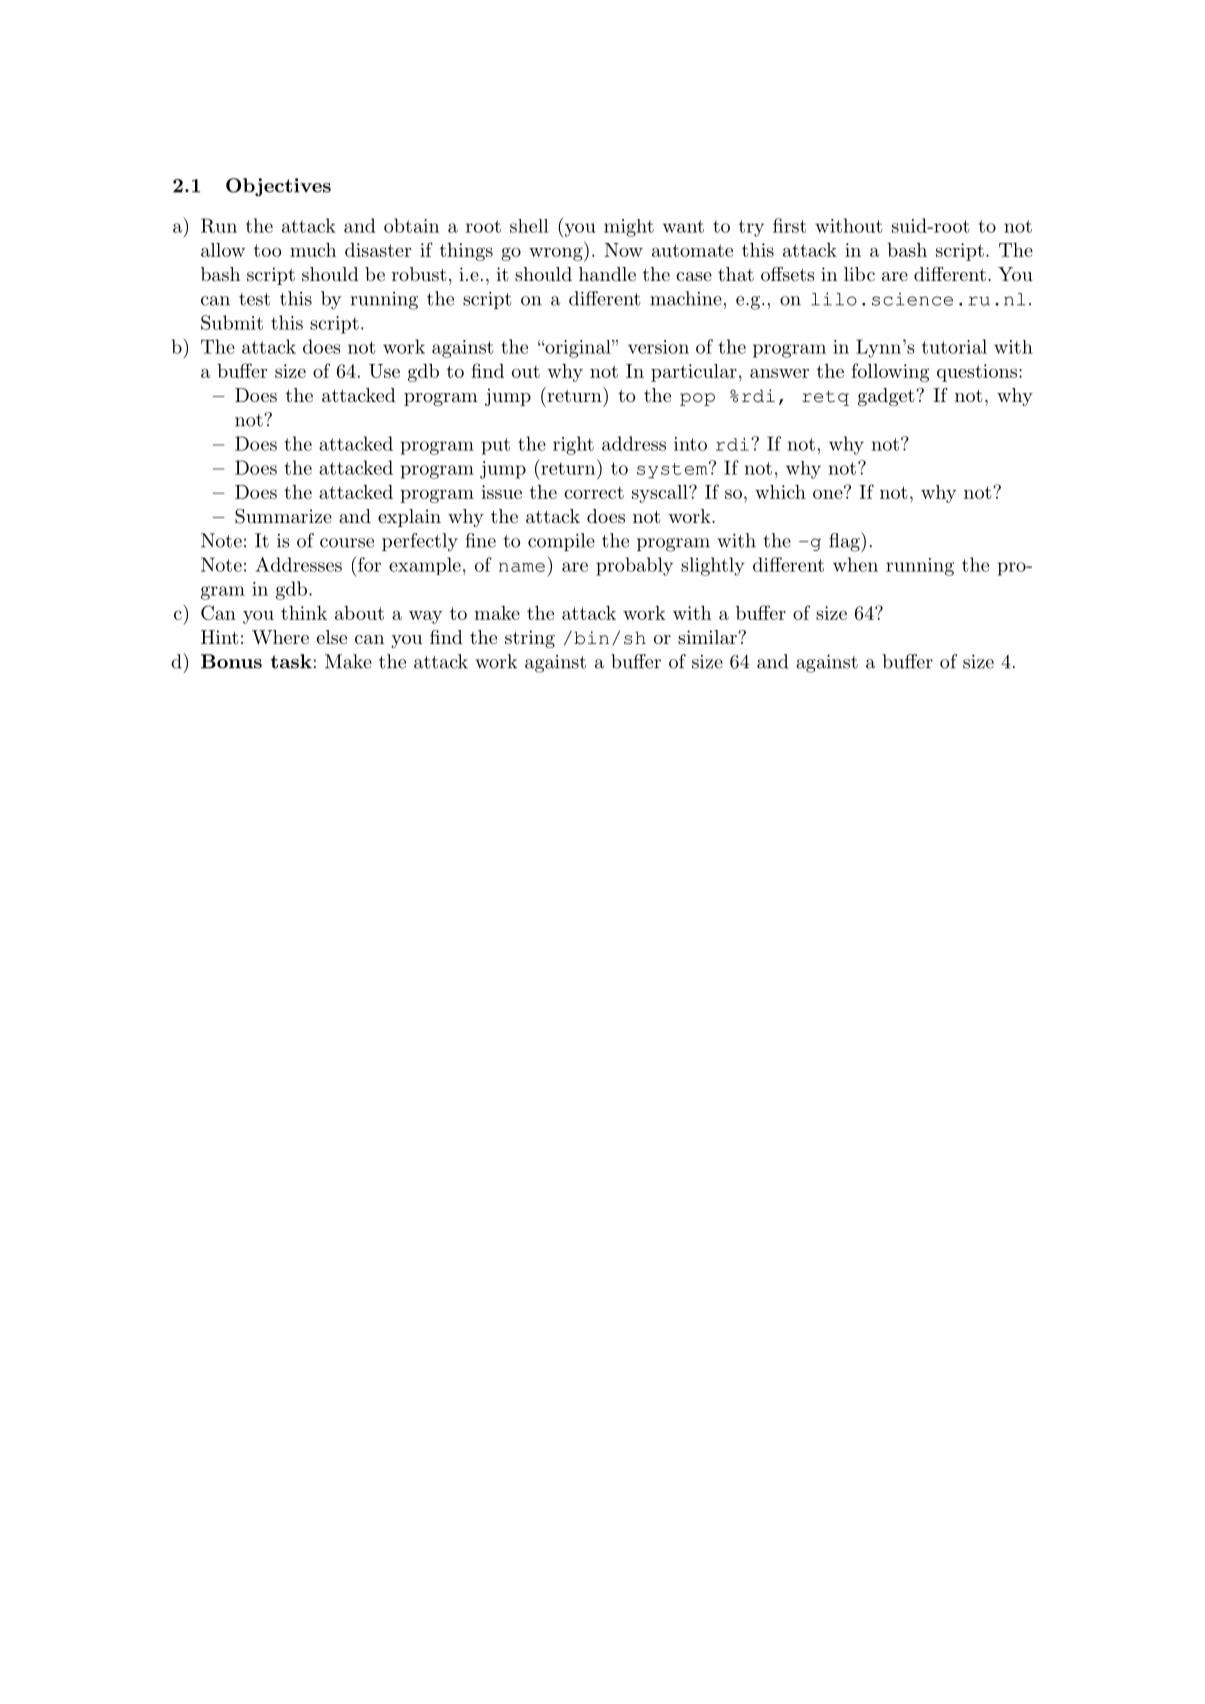  What do you see at coordinates (890, 372) in the document?
I see `following` at bounding box center [890, 372].
